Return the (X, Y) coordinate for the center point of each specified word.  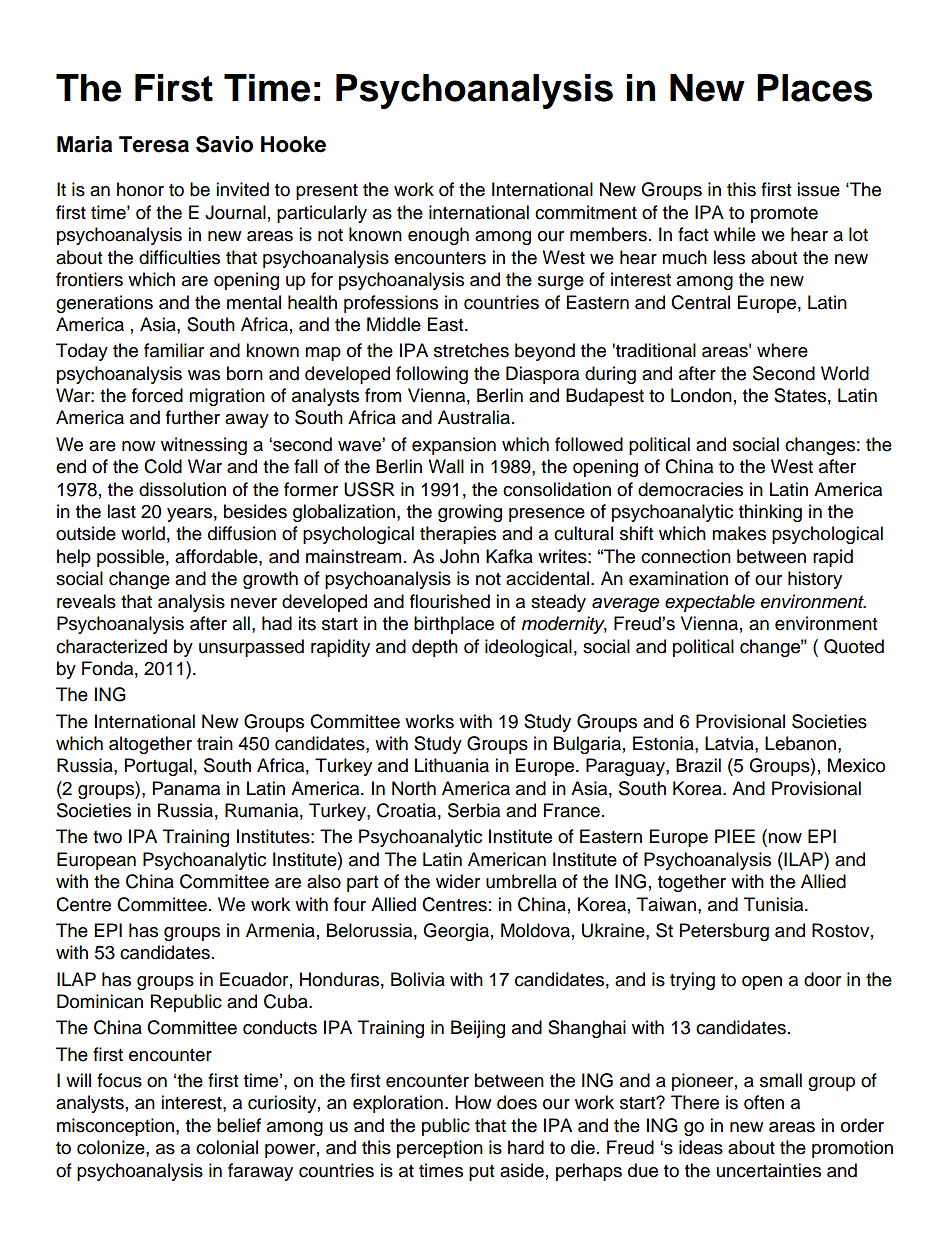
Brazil (698, 765)
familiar (174, 350)
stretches (471, 350)
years (189, 515)
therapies (458, 535)
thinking (770, 513)
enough (438, 236)
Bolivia (418, 979)
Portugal (158, 767)
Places (814, 88)
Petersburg (724, 932)
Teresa (154, 144)
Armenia (280, 930)
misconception (117, 1127)
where (782, 350)
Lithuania (452, 765)
